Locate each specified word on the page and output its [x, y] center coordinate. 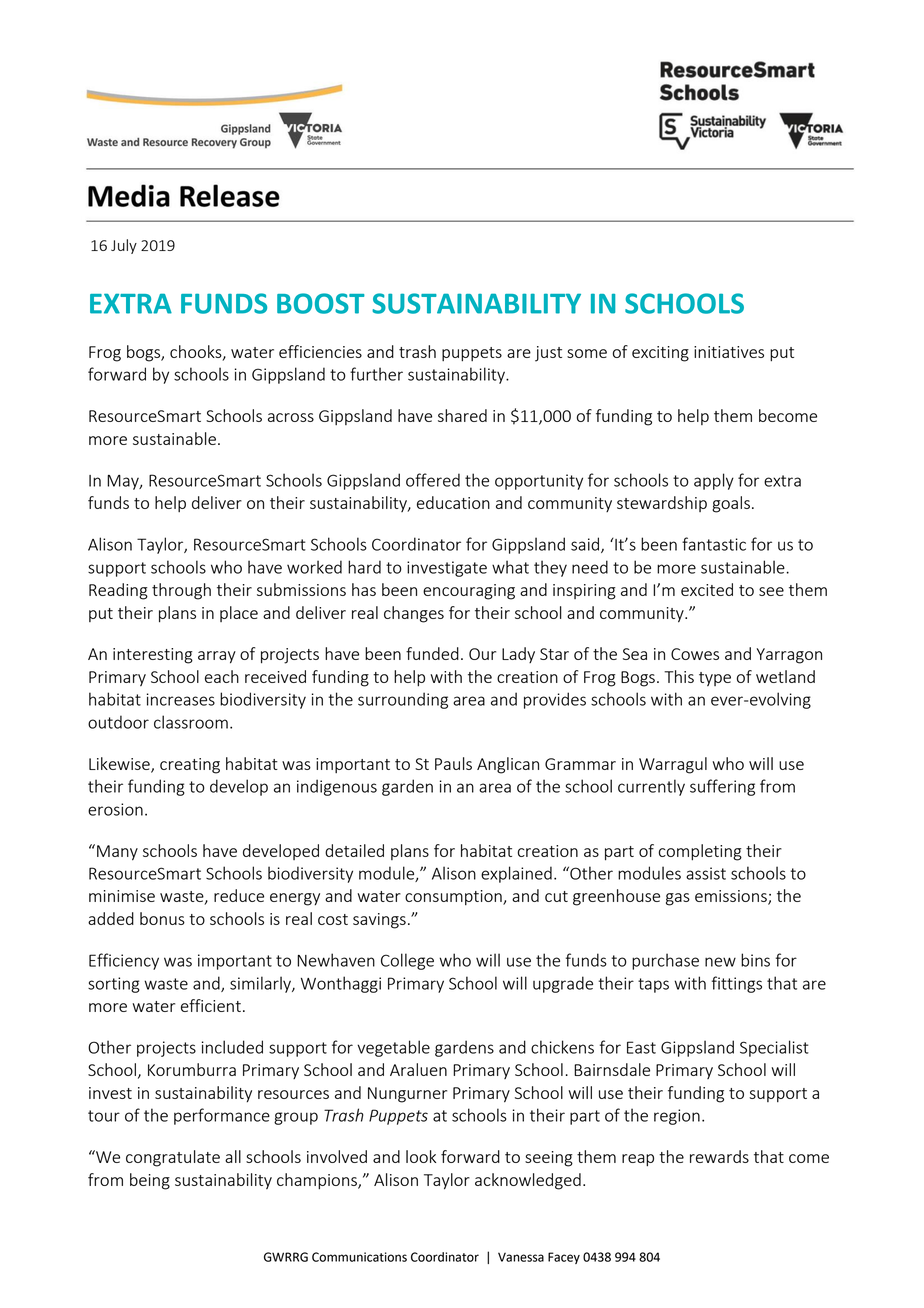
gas [678, 899]
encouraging [469, 592]
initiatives [729, 352]
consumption [454, 897]
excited [707, 589]
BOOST [321, 303]
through [181, 591]
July [124, 246]
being [150, 1181]
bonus [162, 918]
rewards [719, 1156]
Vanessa [521, 1257]
